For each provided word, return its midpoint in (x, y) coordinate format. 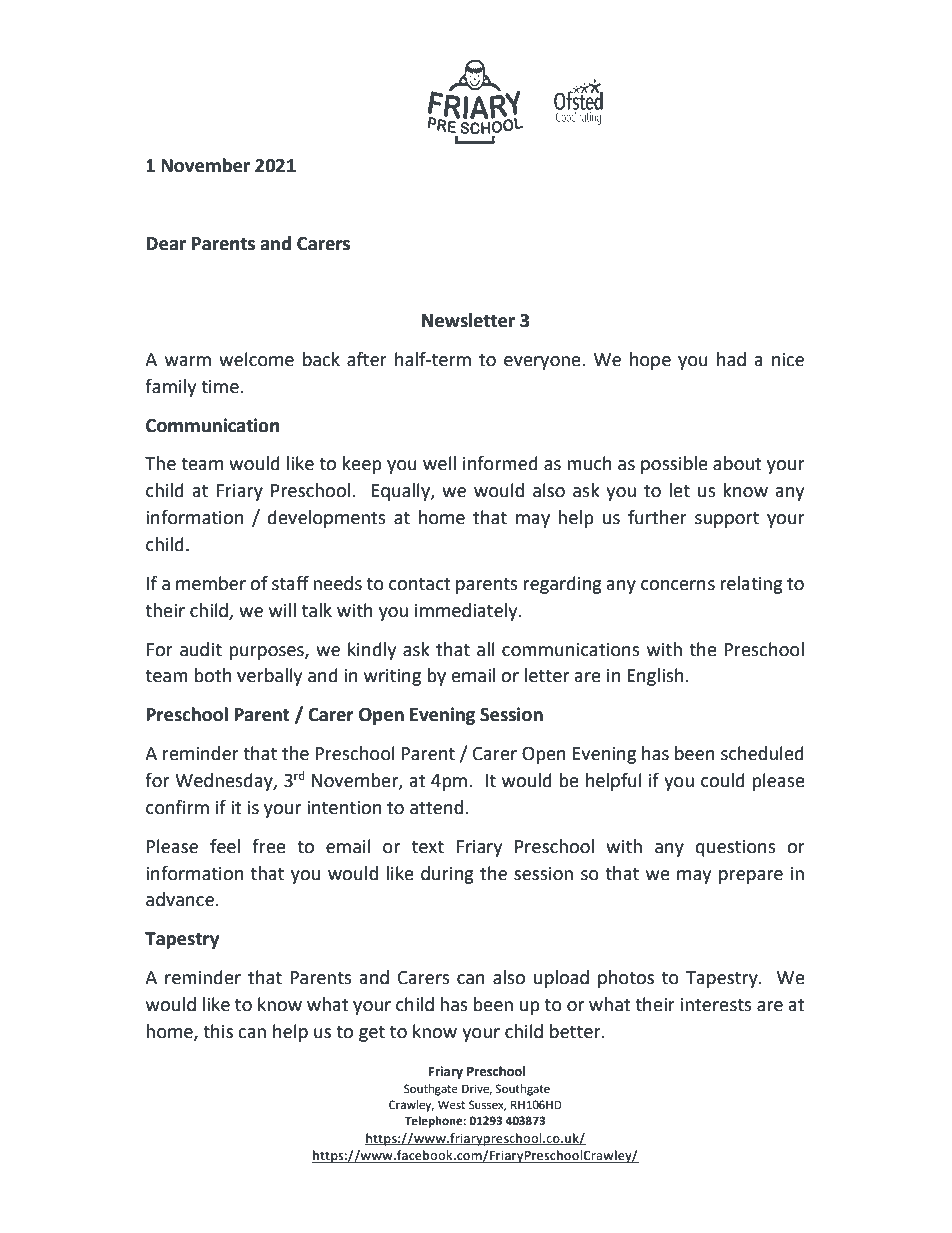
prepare (751, 877)
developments (327, 519)
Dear (166, 244)
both (212, 675)
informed (500, 463)
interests (716, 1005)
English (655, 677)
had (731, 359)
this (218, 1031)
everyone (543, 363)
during (447, 875)
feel (225, 846)
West (451, 1105)
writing (392, 677)
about (737, 463)
